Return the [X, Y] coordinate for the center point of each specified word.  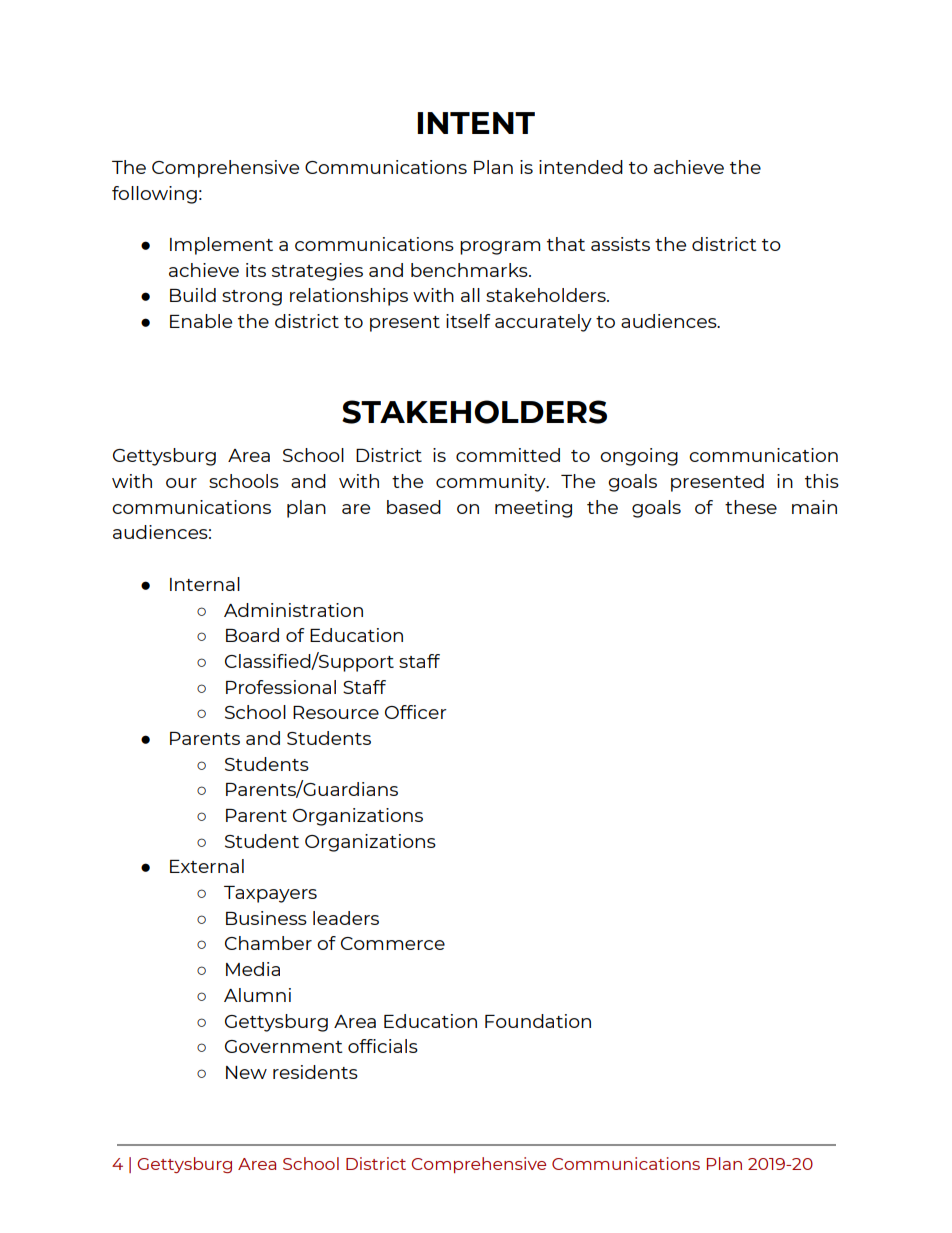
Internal [205, 584]
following [154, 195]
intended [581, 167]
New [246, 1072]
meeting [533, 509]
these [751, 507]
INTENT [476, 123]
